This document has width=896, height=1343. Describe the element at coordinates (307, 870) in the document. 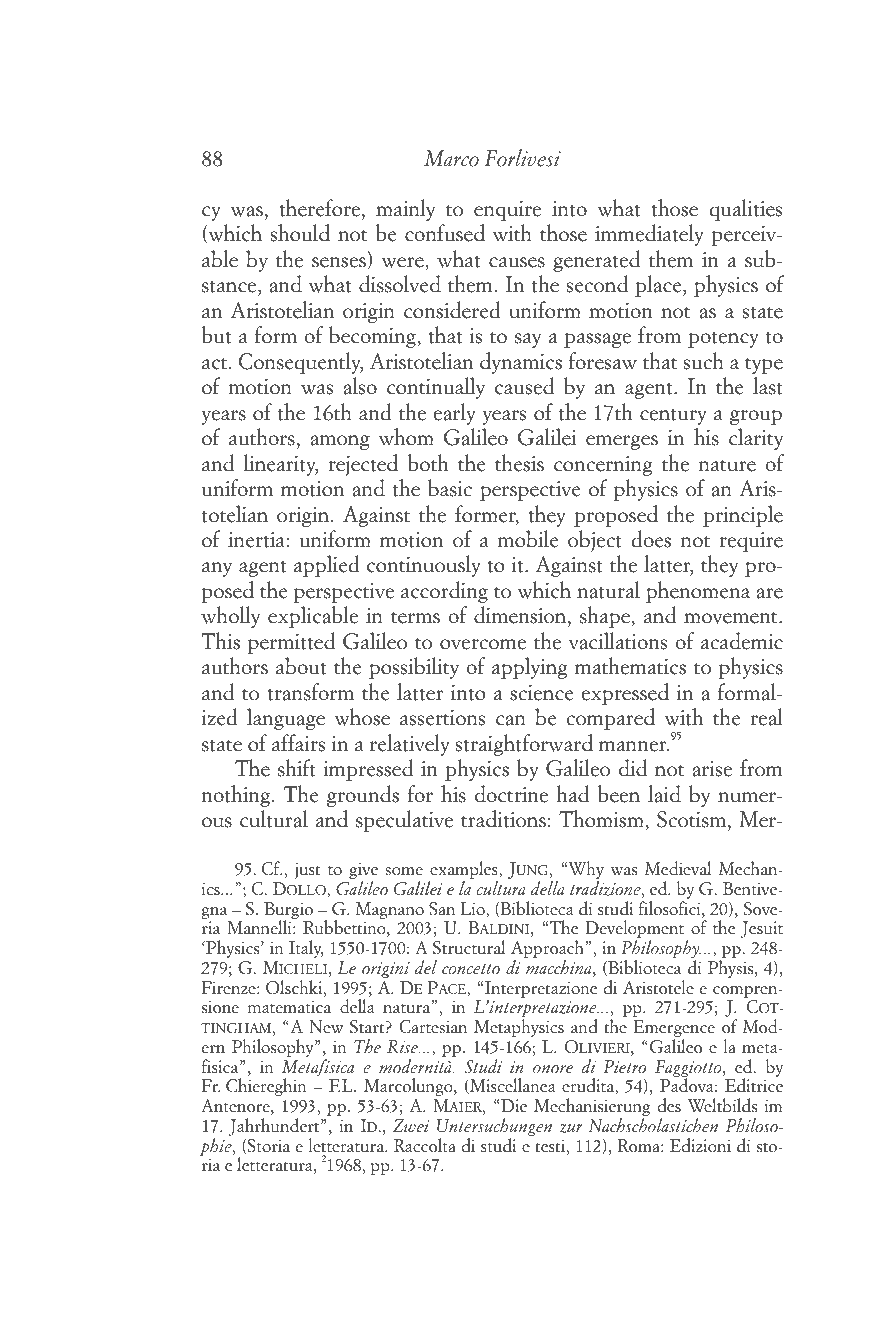

I see `just` at that location.
